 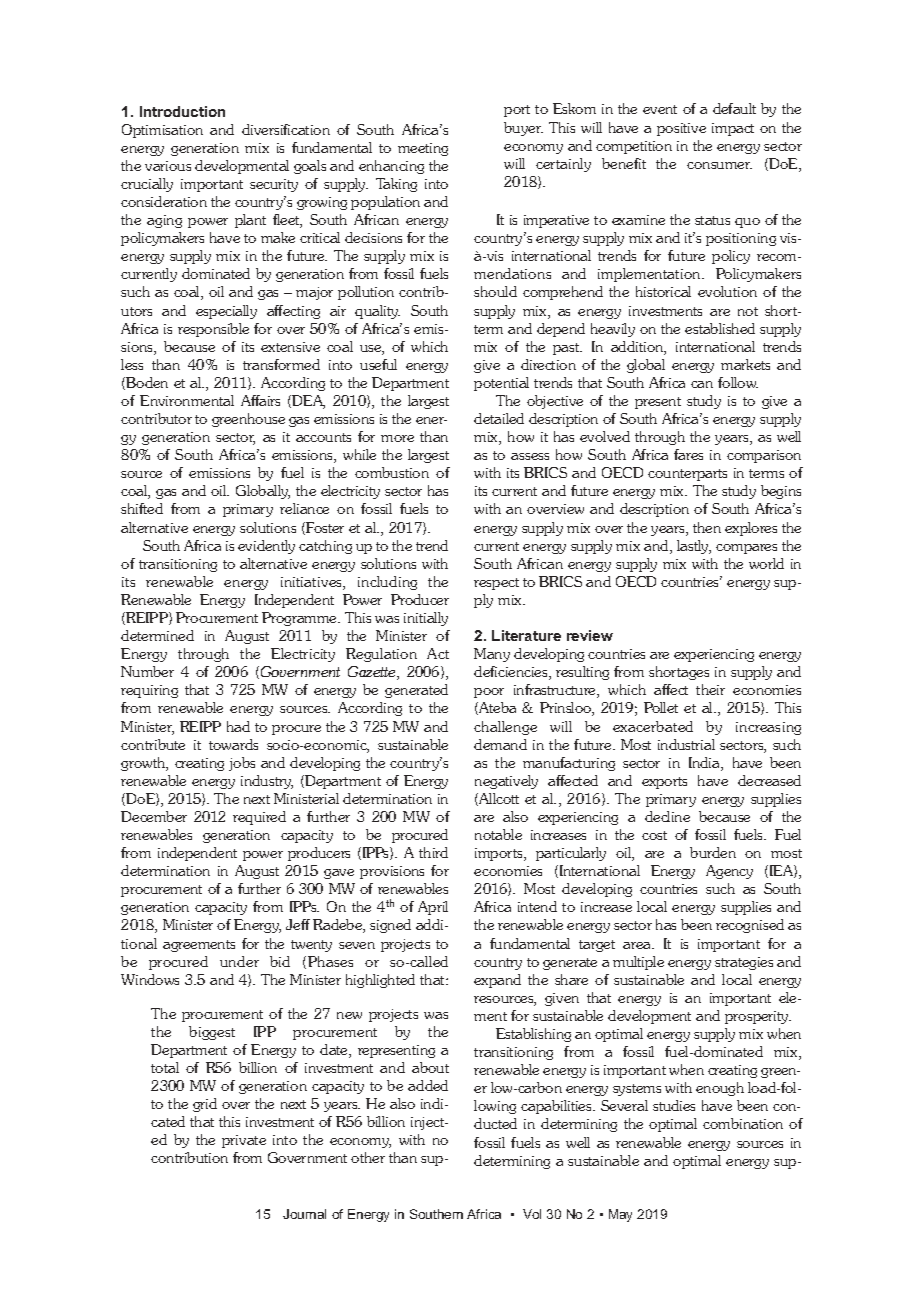 What do you see at coordinates (743, 1123) in the document?
I see `combination` at bounding box center [743, 1123].
